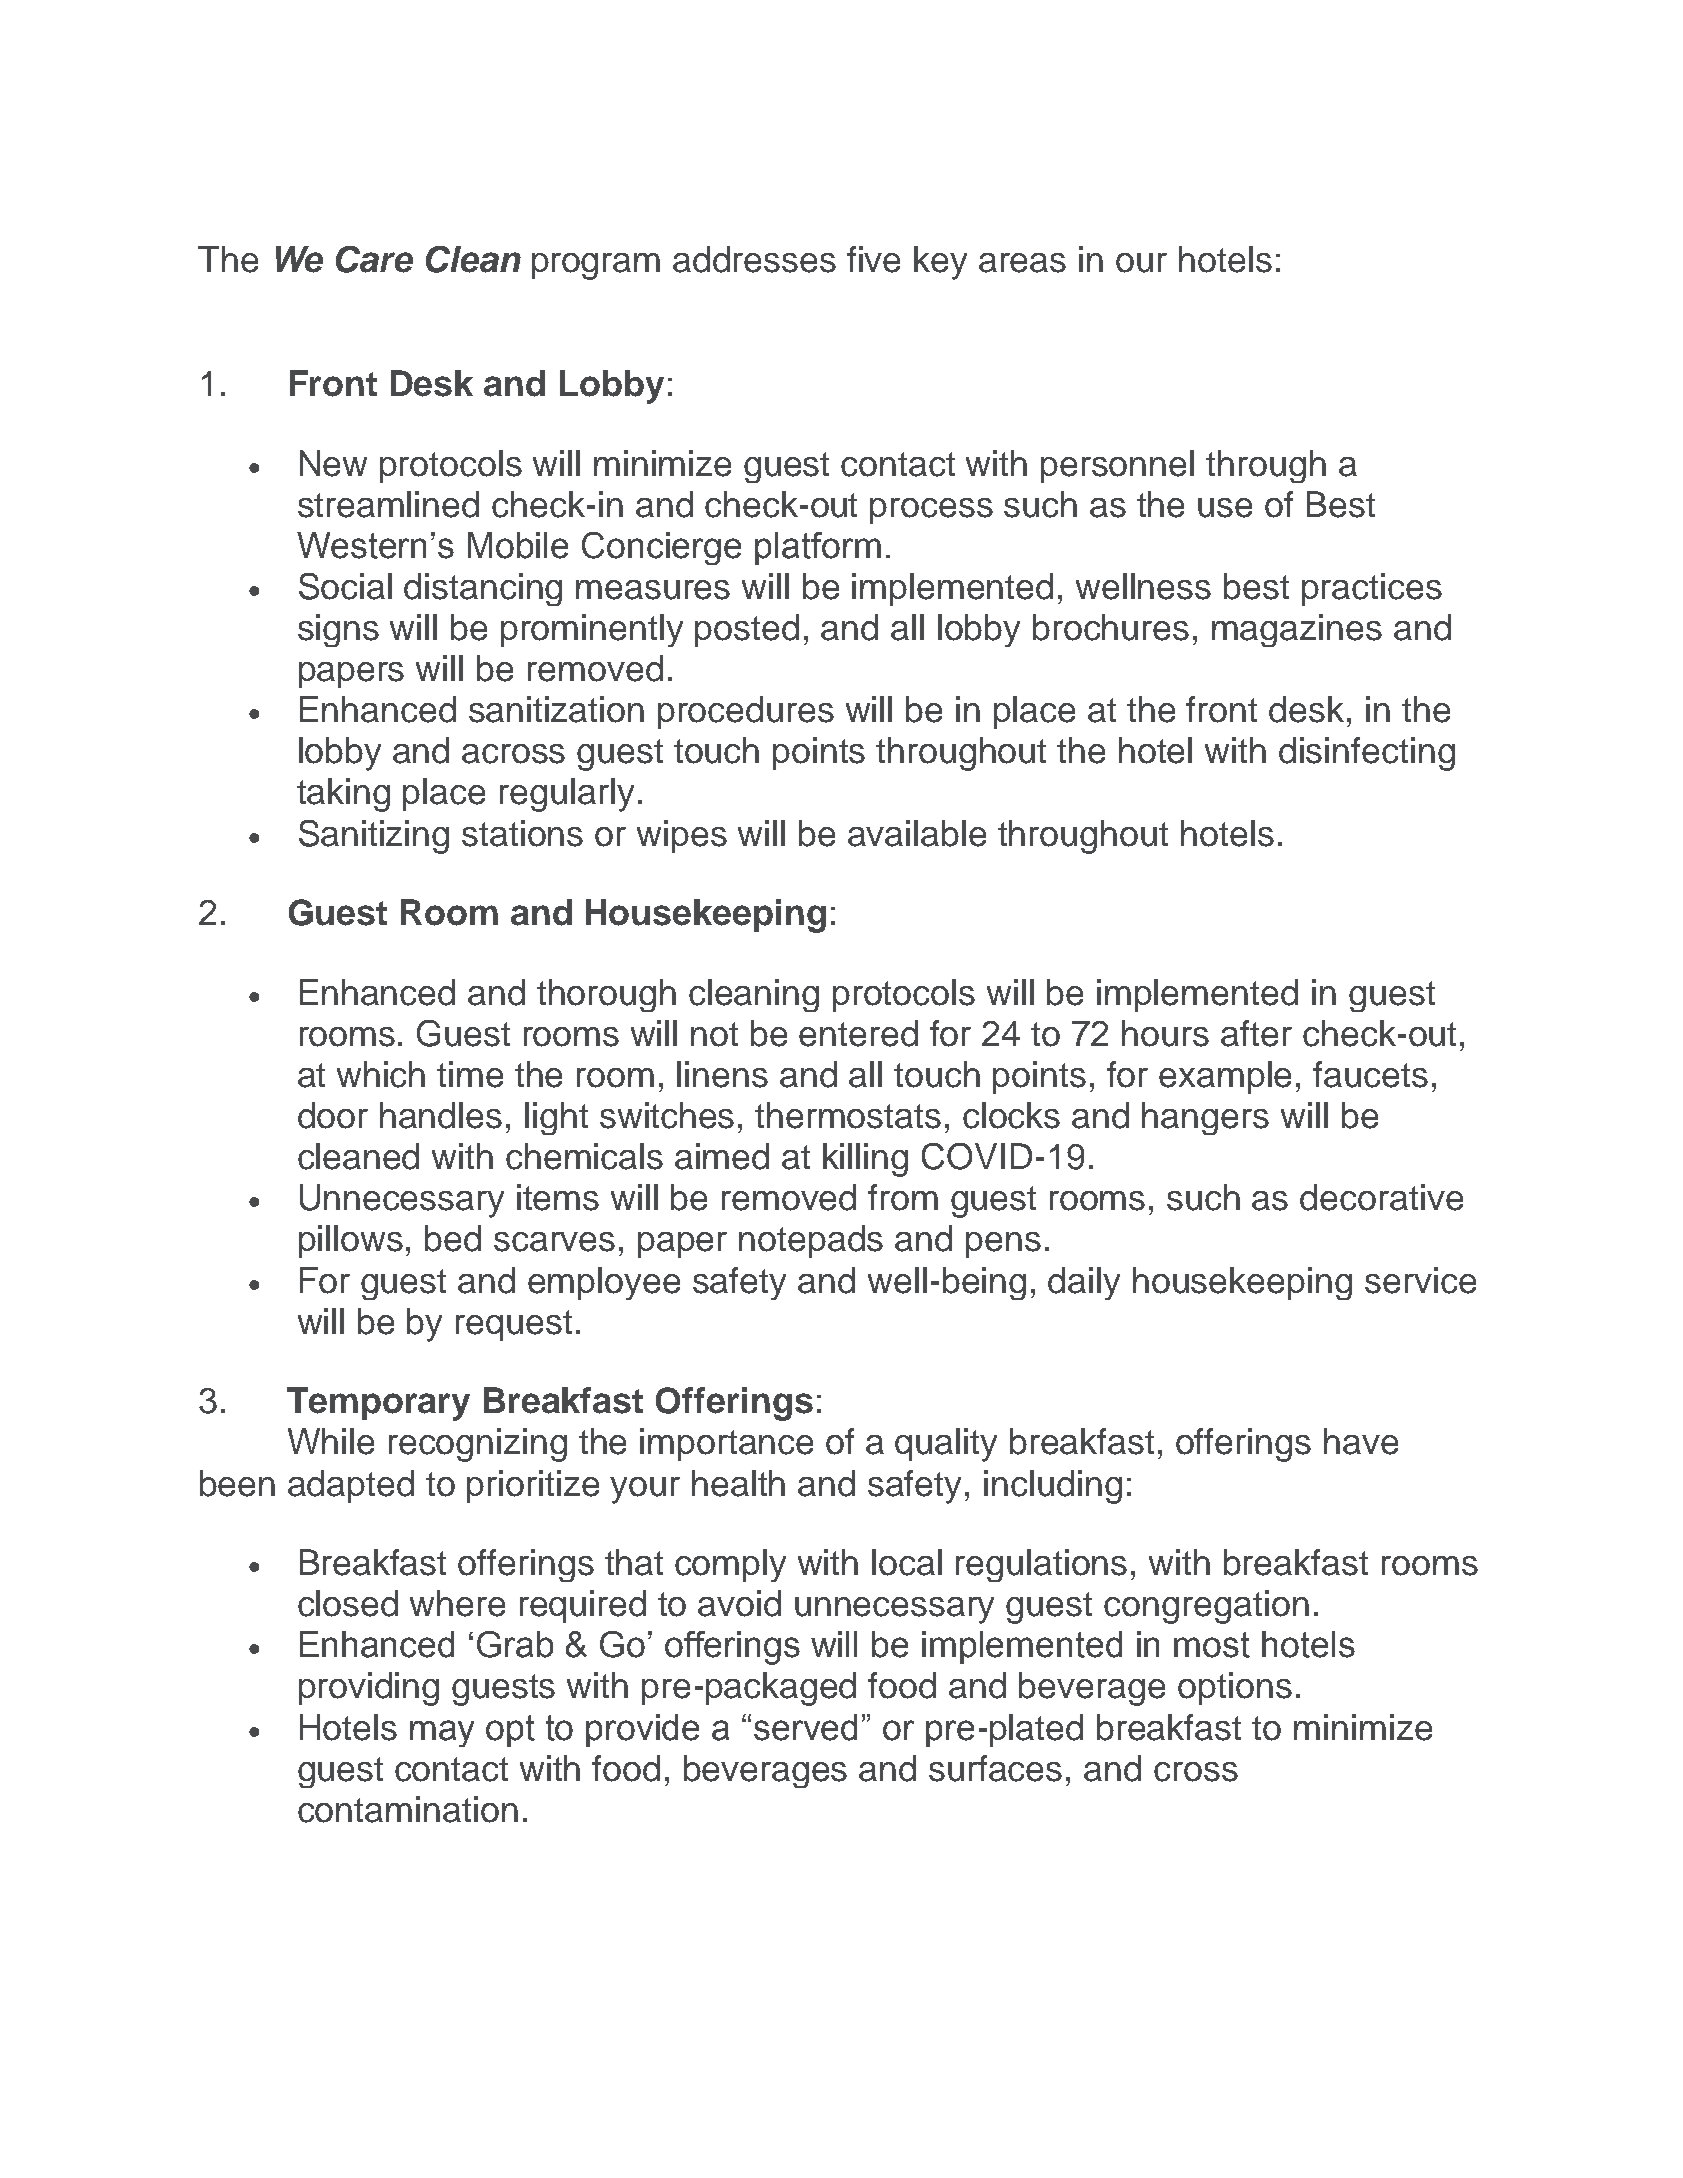  I want to click on disinfecting, so click(1367, 754).
